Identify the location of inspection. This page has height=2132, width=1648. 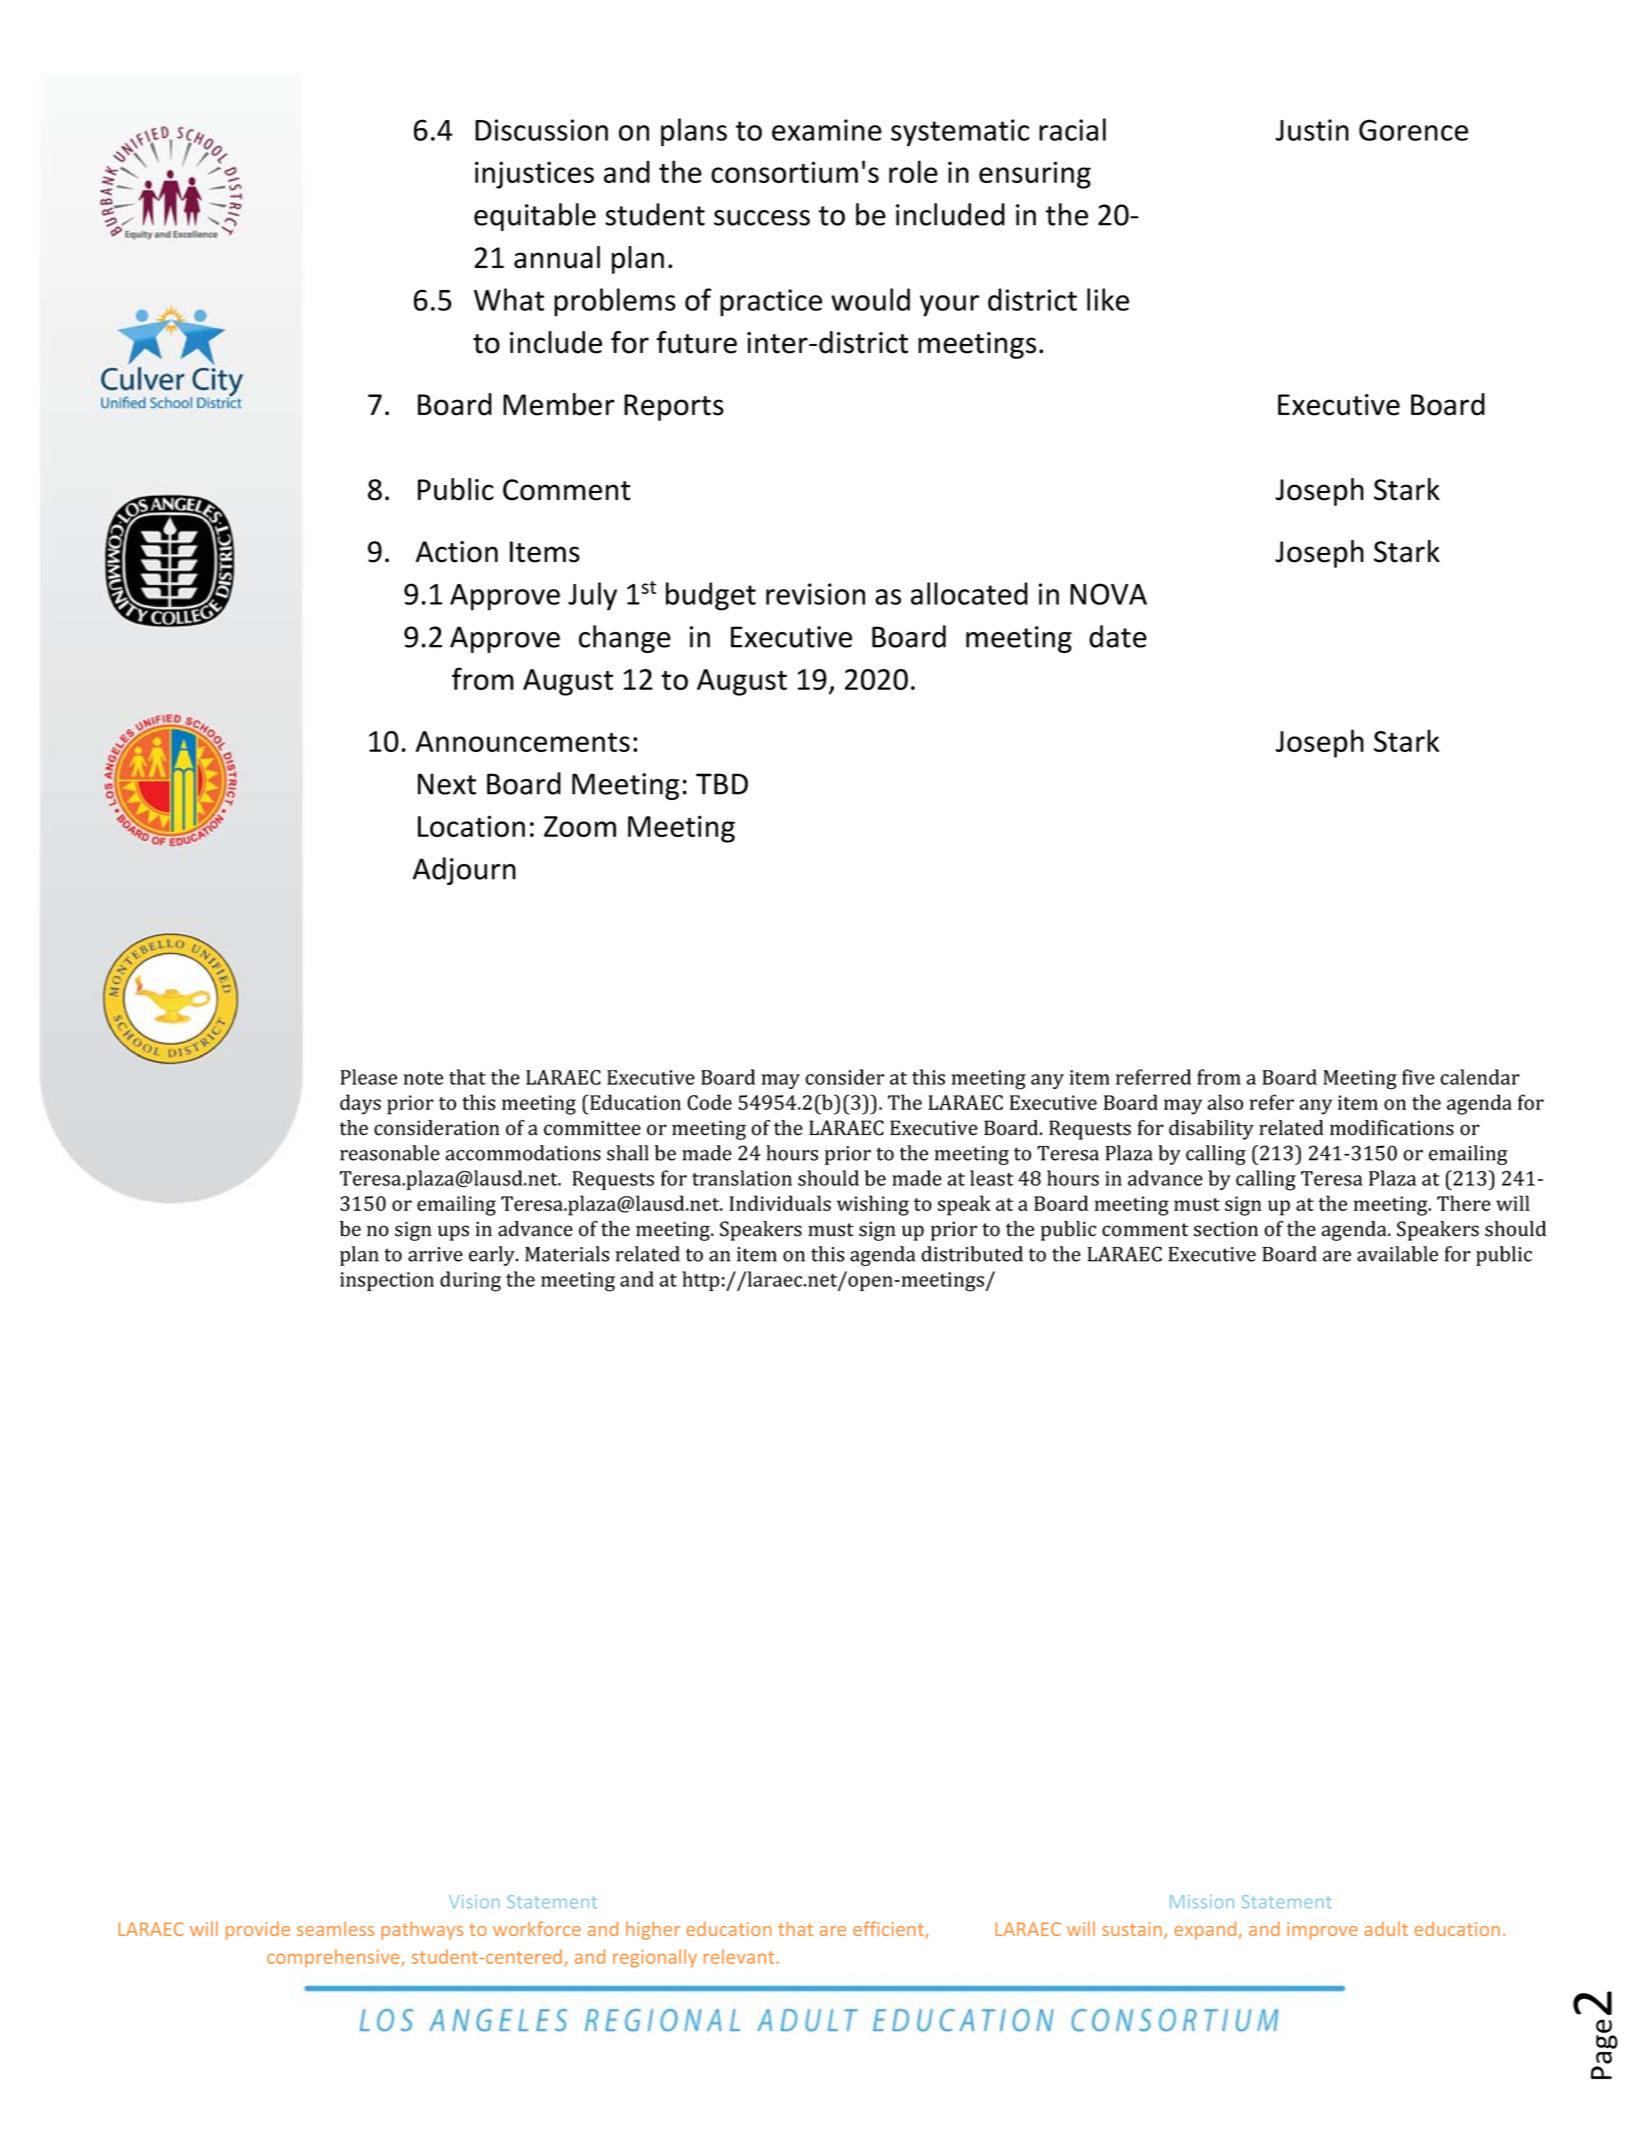
(387, 1281).
